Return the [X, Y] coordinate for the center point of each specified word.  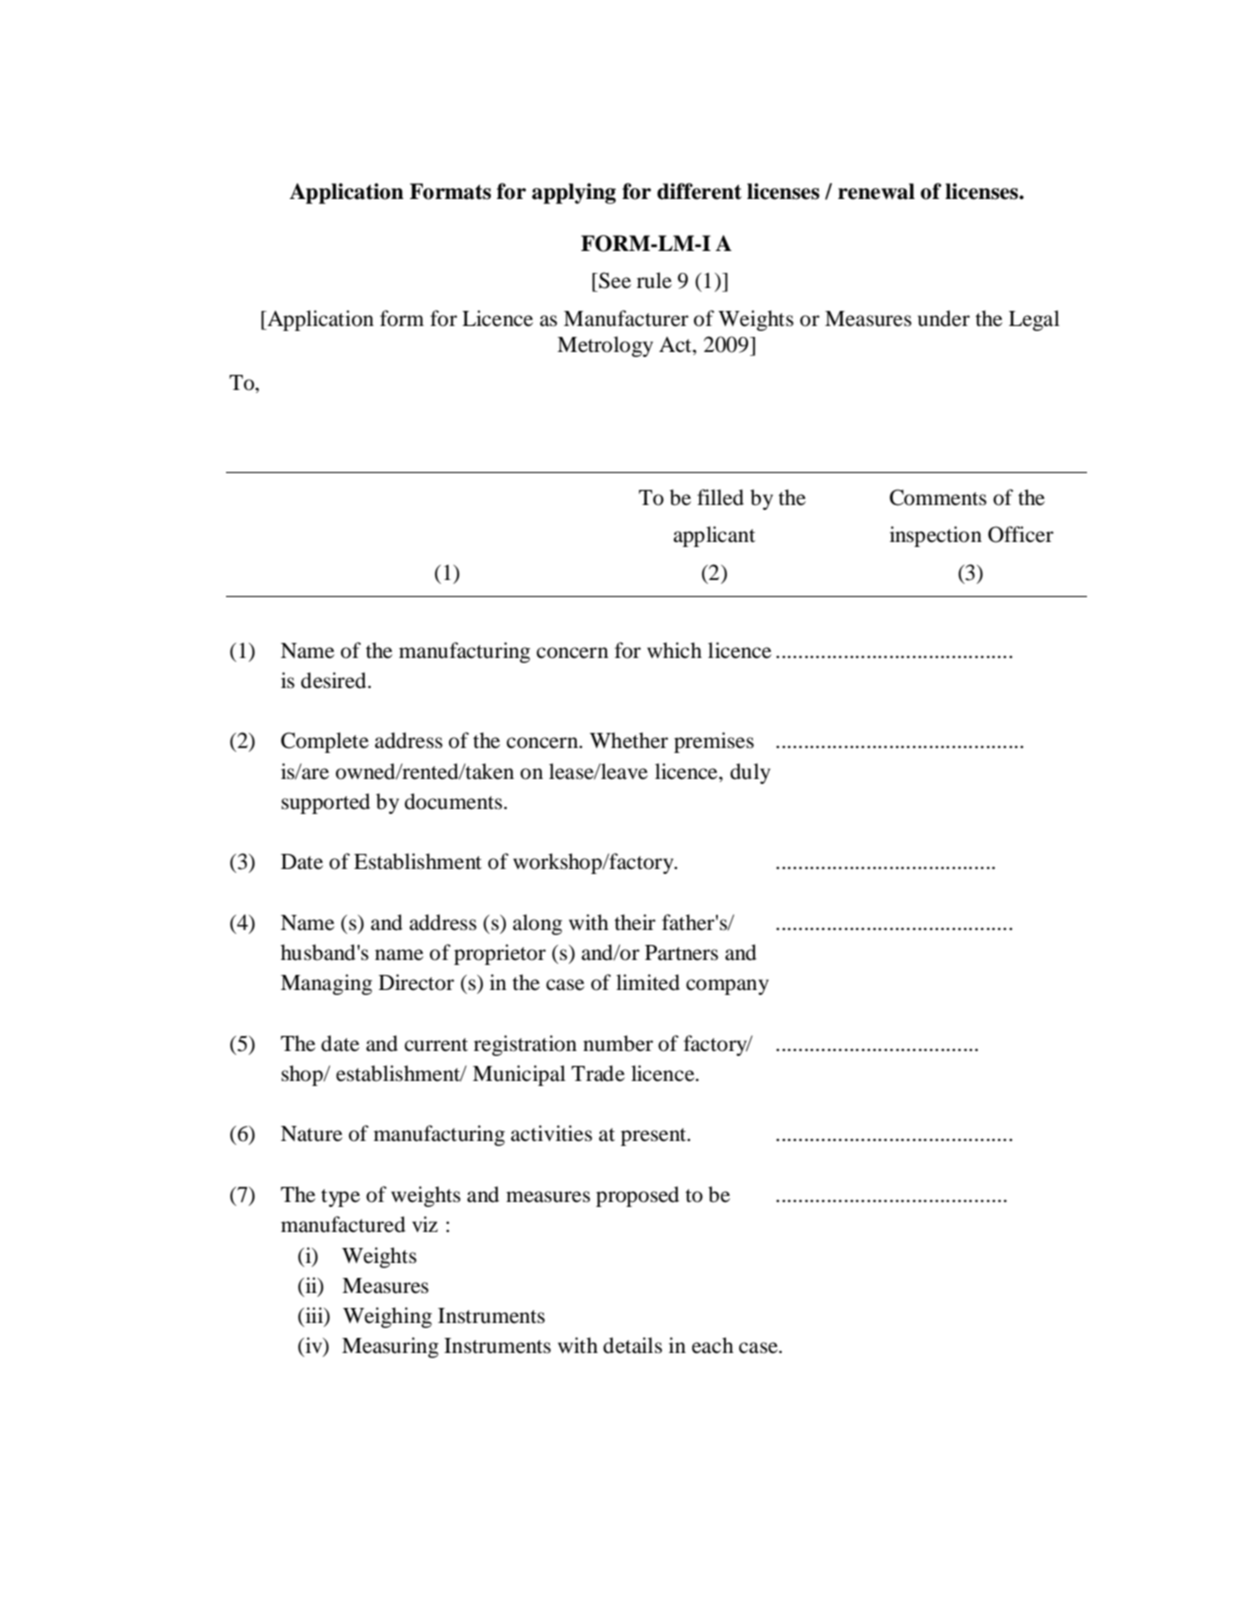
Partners [681, 953]
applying [574, 193]
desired [335, 680]
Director [416, 982]
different [699, 191]
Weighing [387, 1317]
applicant [714, 536]
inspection [936, 536]
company [727, 987]
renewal [876, 191]
